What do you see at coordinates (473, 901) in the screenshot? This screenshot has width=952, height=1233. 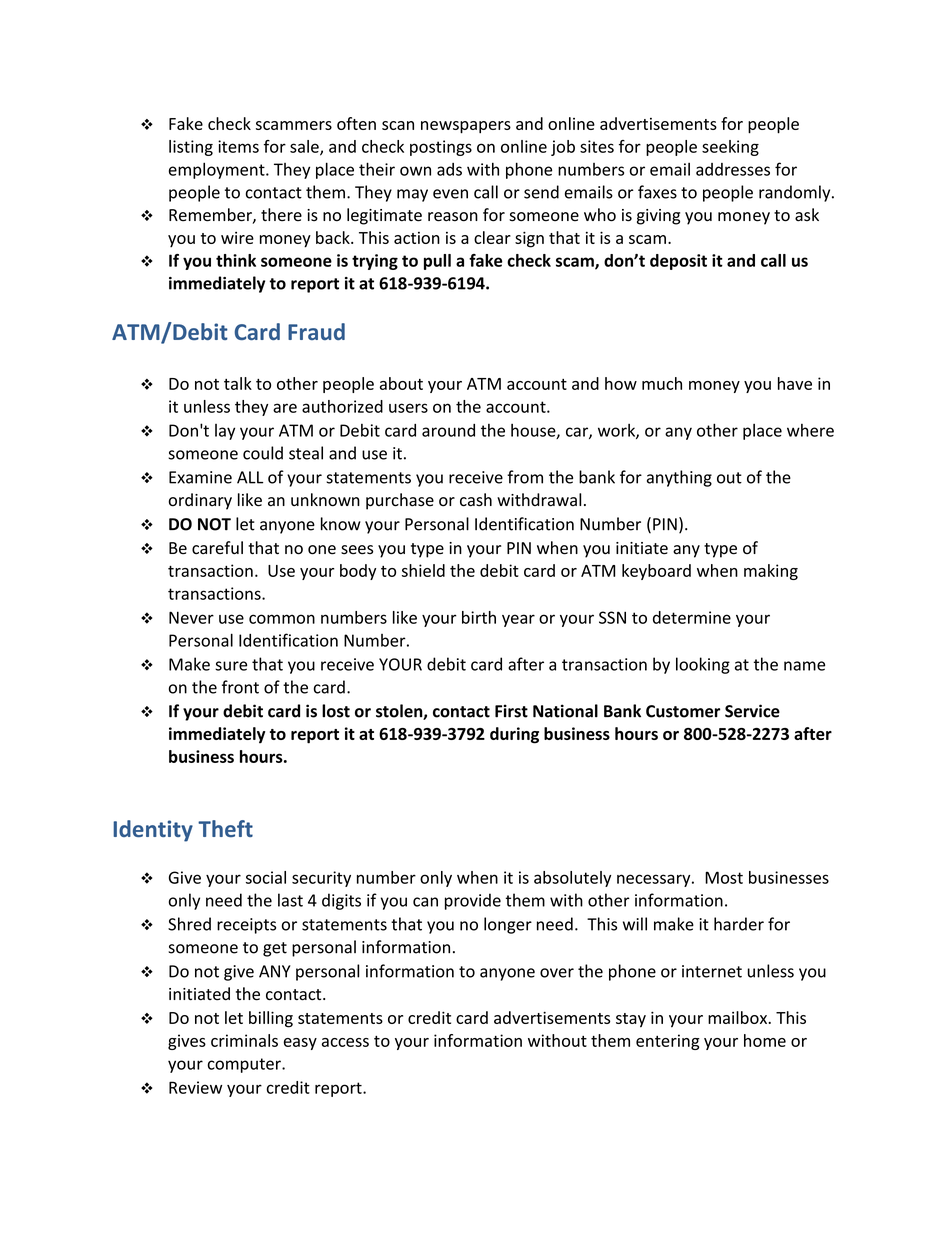 I see `provide` at bounding box center [473, 901].
